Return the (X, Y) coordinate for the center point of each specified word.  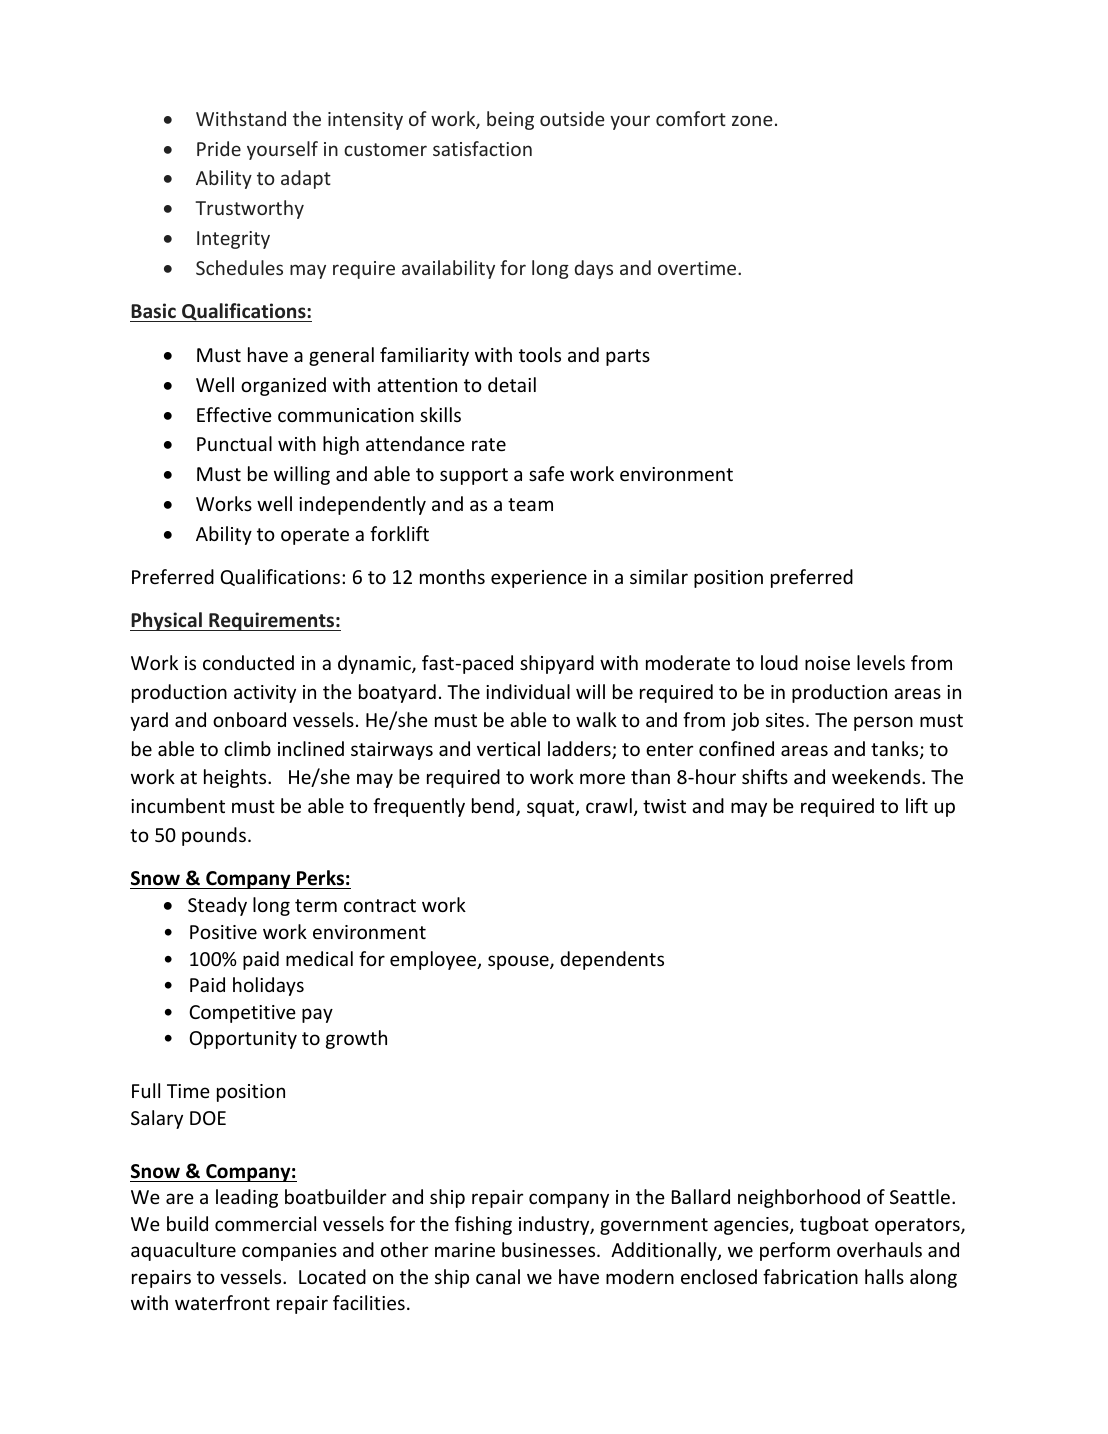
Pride (219, 148)
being (510, 120)
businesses (550, 1249)
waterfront (222, 1302)
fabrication (810, 1276)
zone (752, 120)
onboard (249, 719)
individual (528, 691)
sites (786, 720)
